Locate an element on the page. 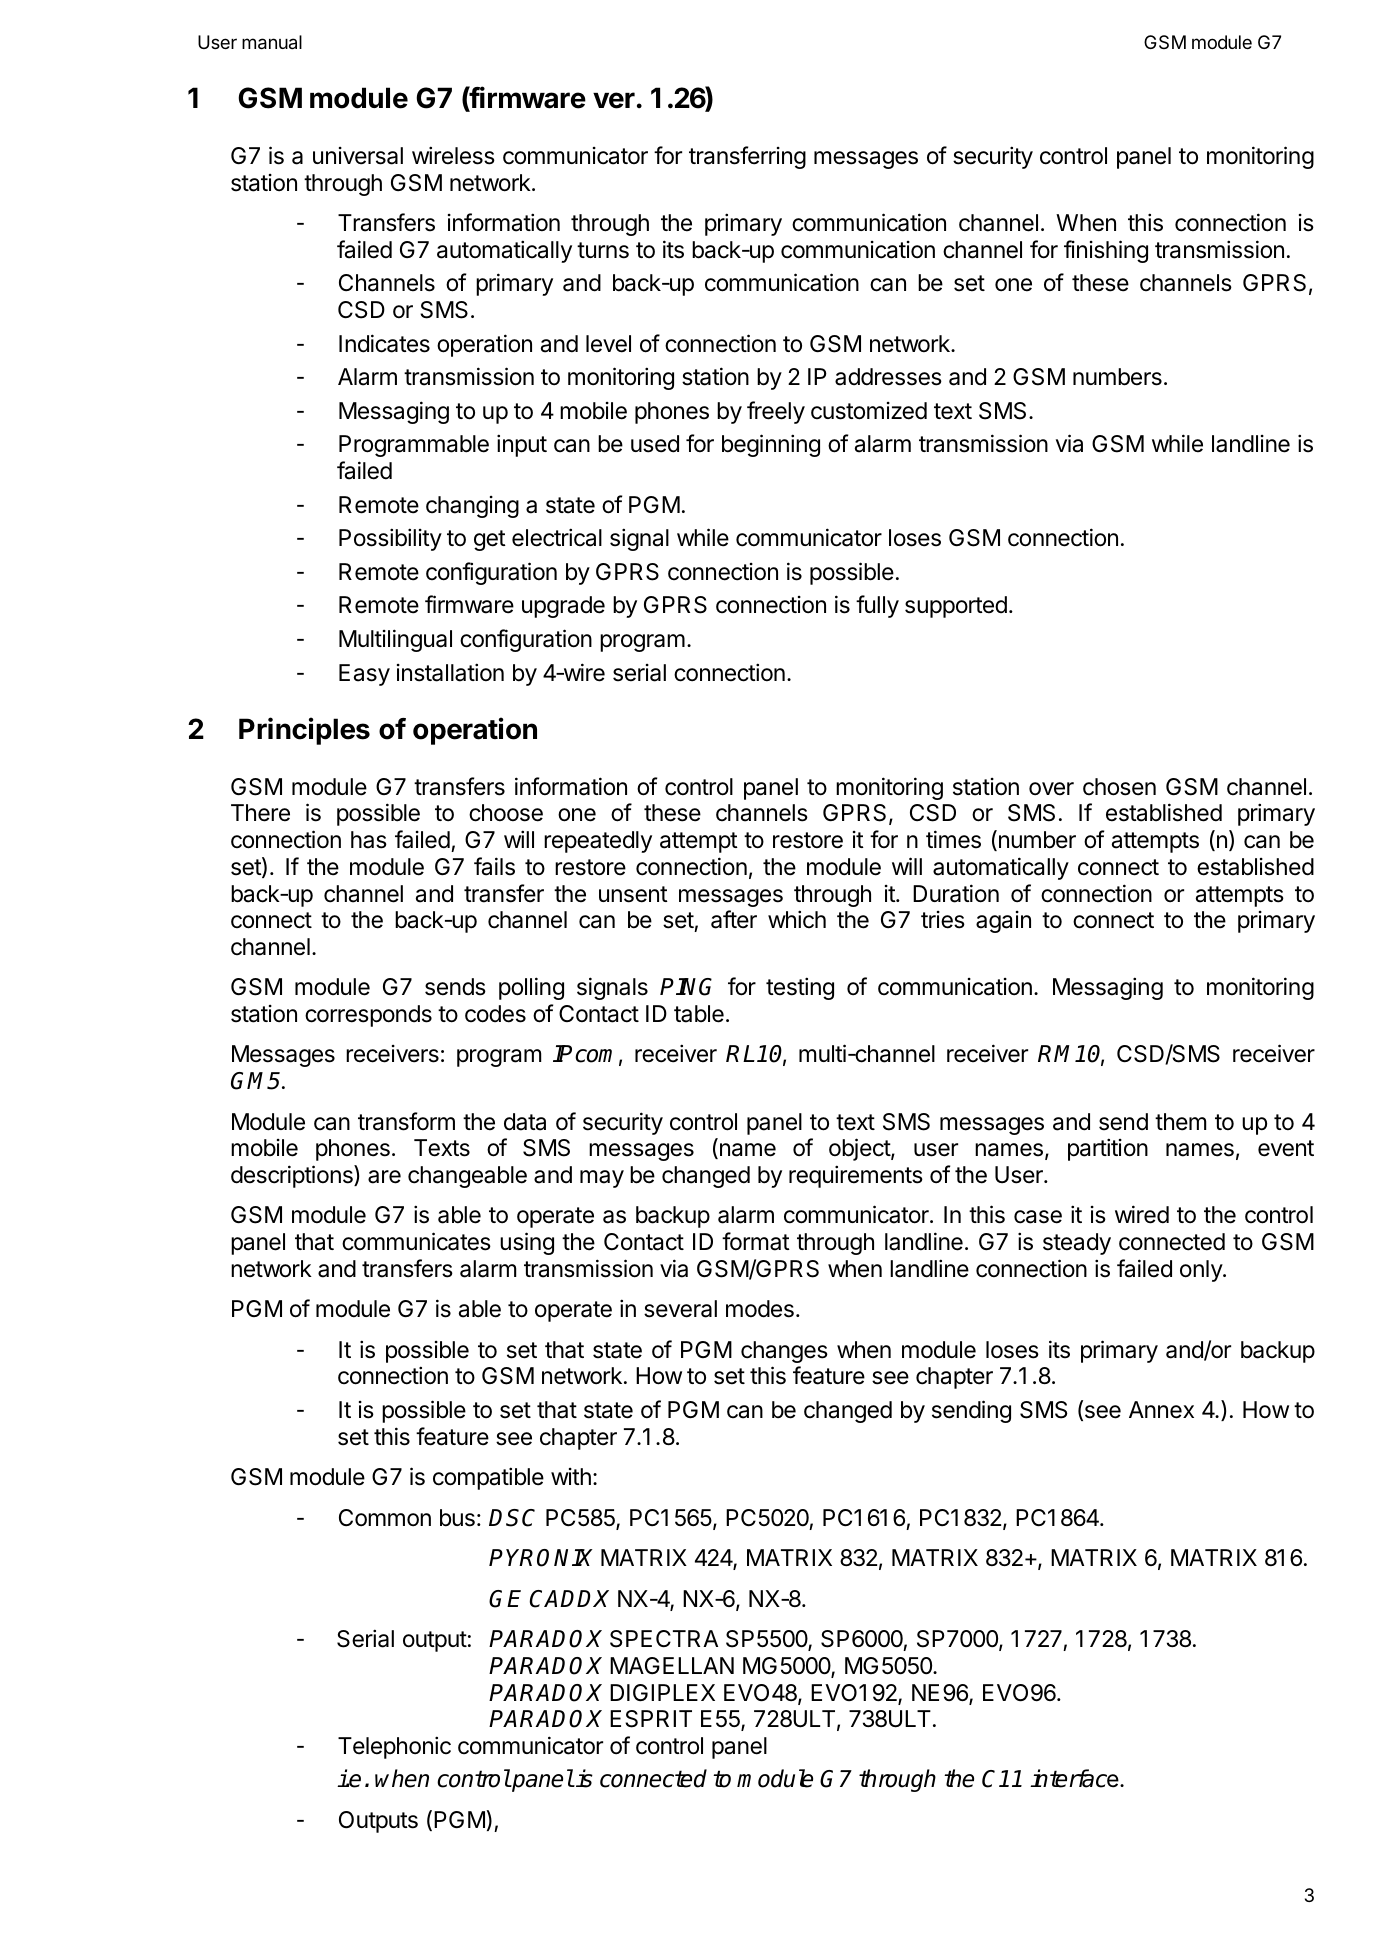 The width and height of the document is (1379, 1951). Possibility is located at coordinates (390, 539).
